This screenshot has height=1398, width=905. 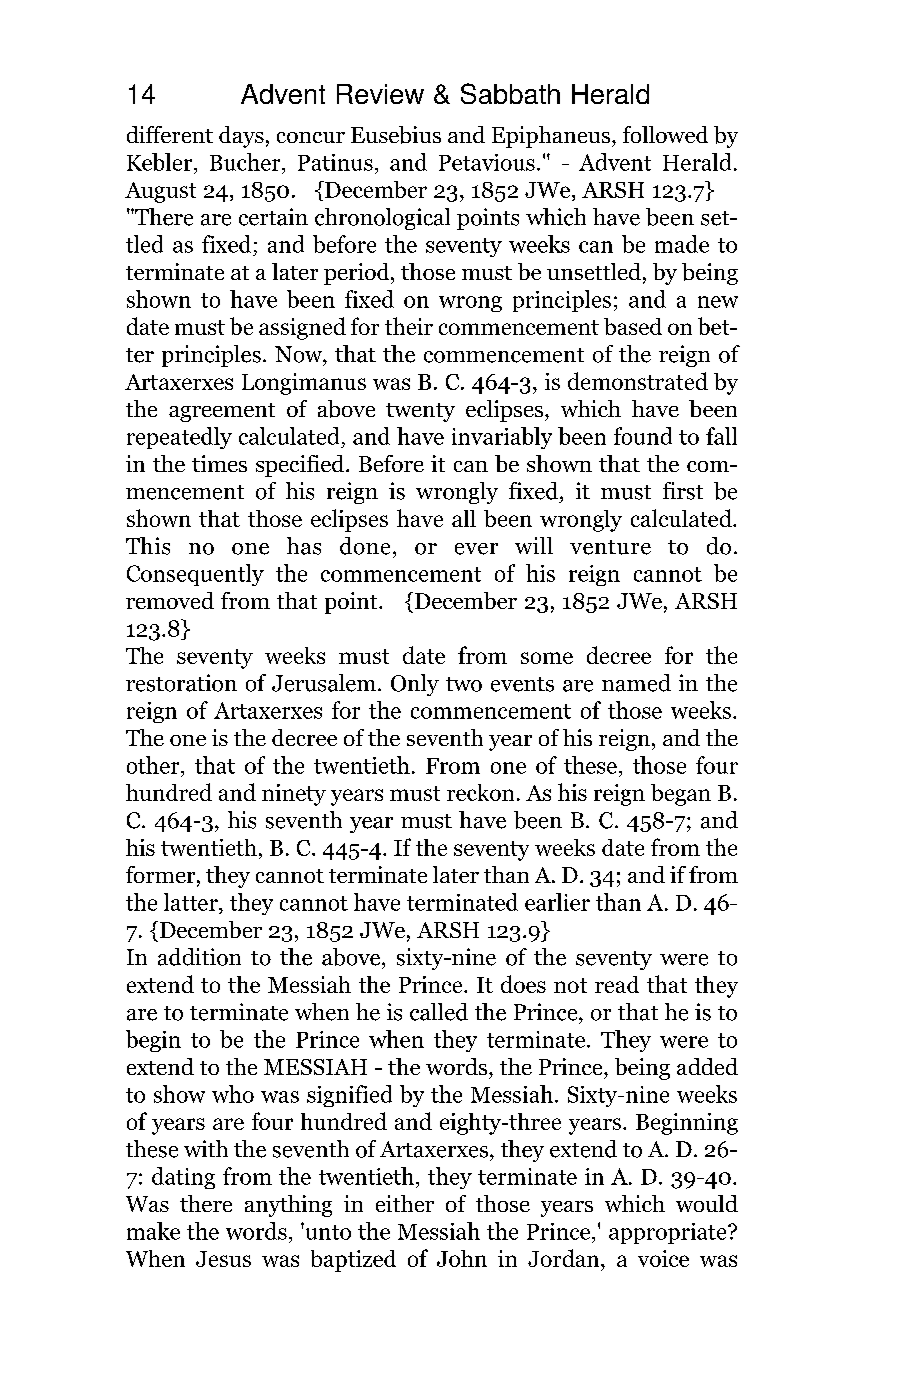 What do you see at coordinates (669, 1233) in the screenshot?
I see `appropriate` at bounding box center [669, 1233].
